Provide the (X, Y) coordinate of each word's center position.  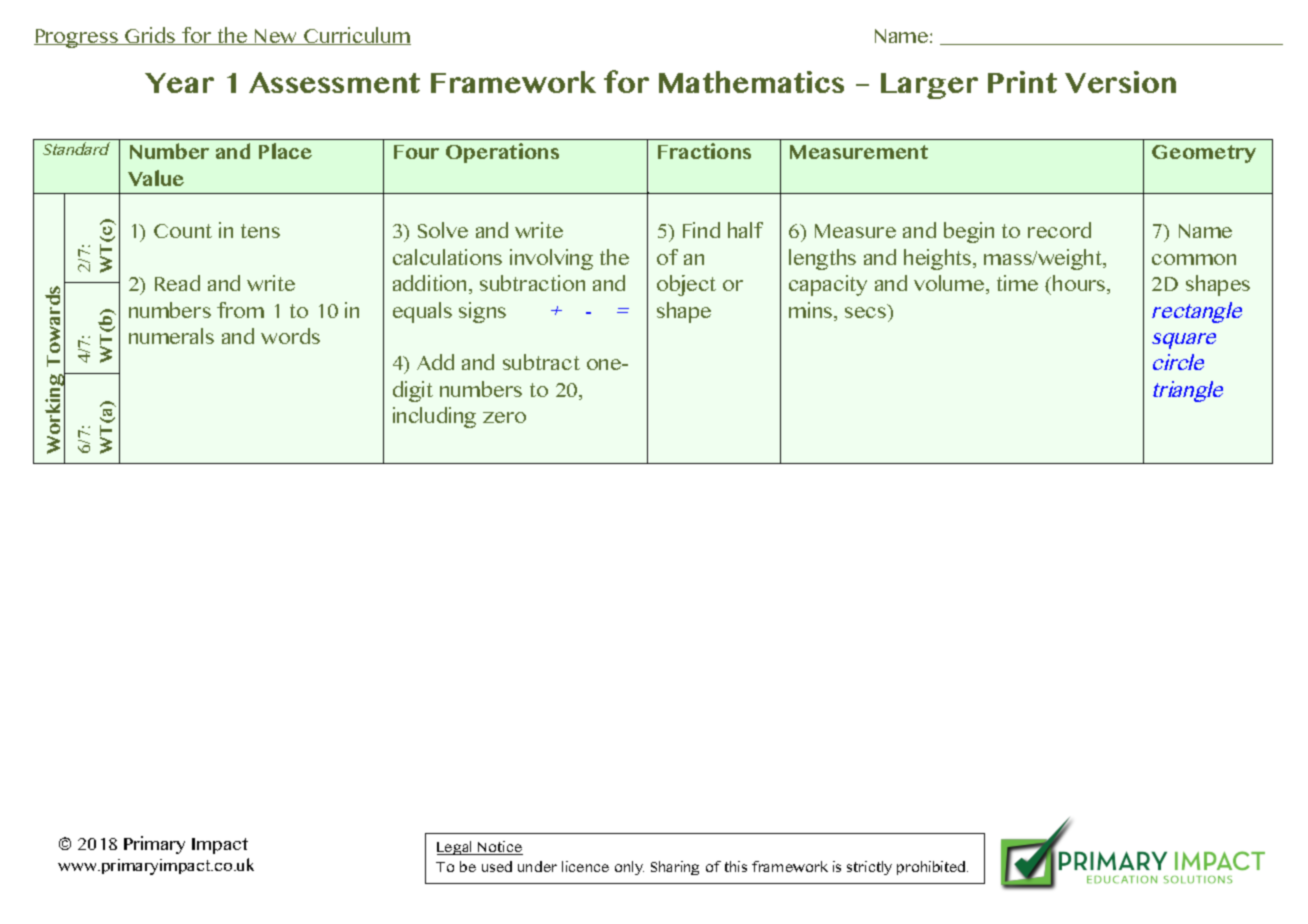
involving (551, 259)
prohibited (932, 868)
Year (179, 83)
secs (867, 311)
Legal (456, 848)
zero (504, 417)
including (434, 417)
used (497, 866)
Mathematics (751, 82)
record (1059, 230)
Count (183, 231)
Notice (499, 848)
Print (1022, 82)
